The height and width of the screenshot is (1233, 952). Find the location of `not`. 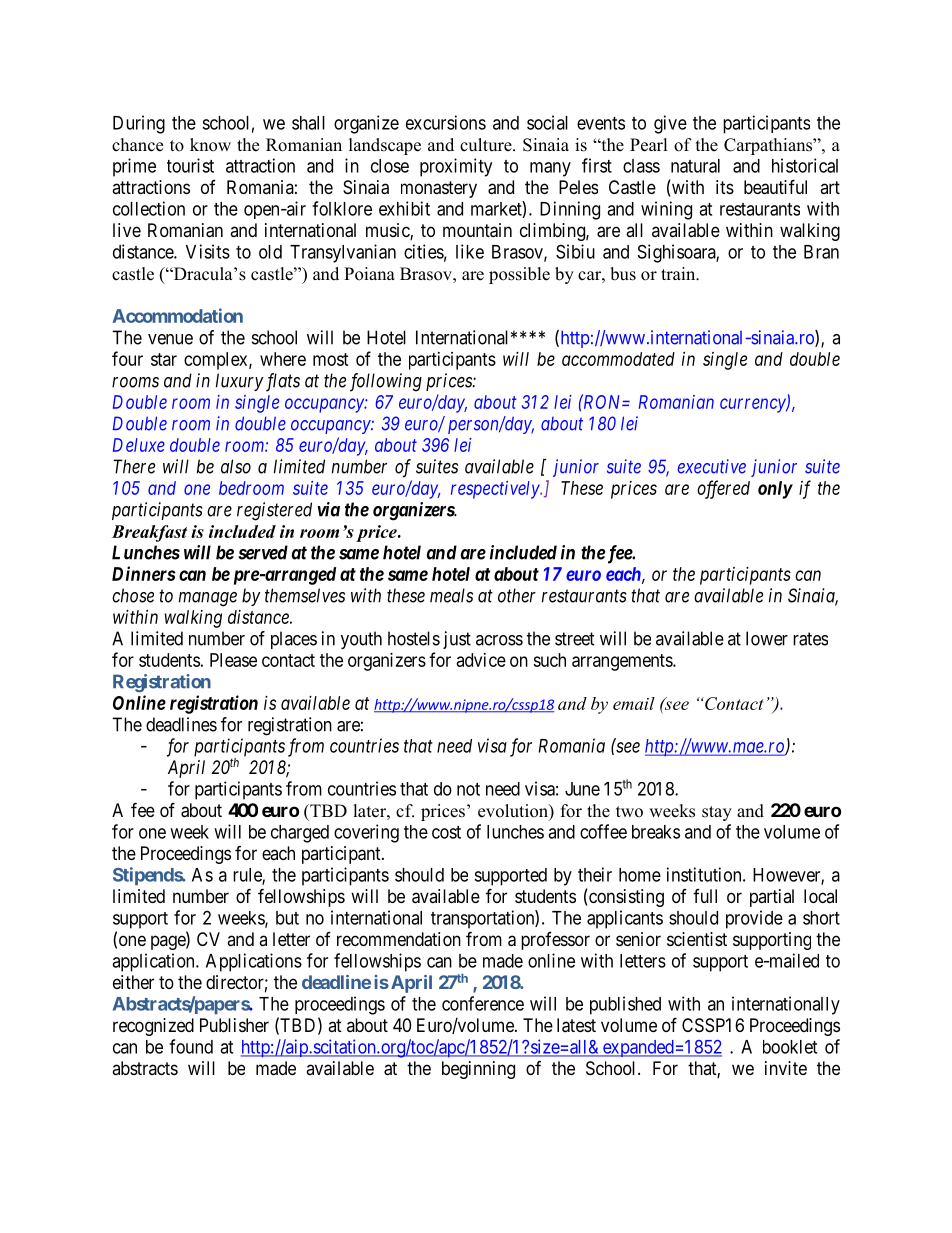

not is located at coordinates (468, 789).
